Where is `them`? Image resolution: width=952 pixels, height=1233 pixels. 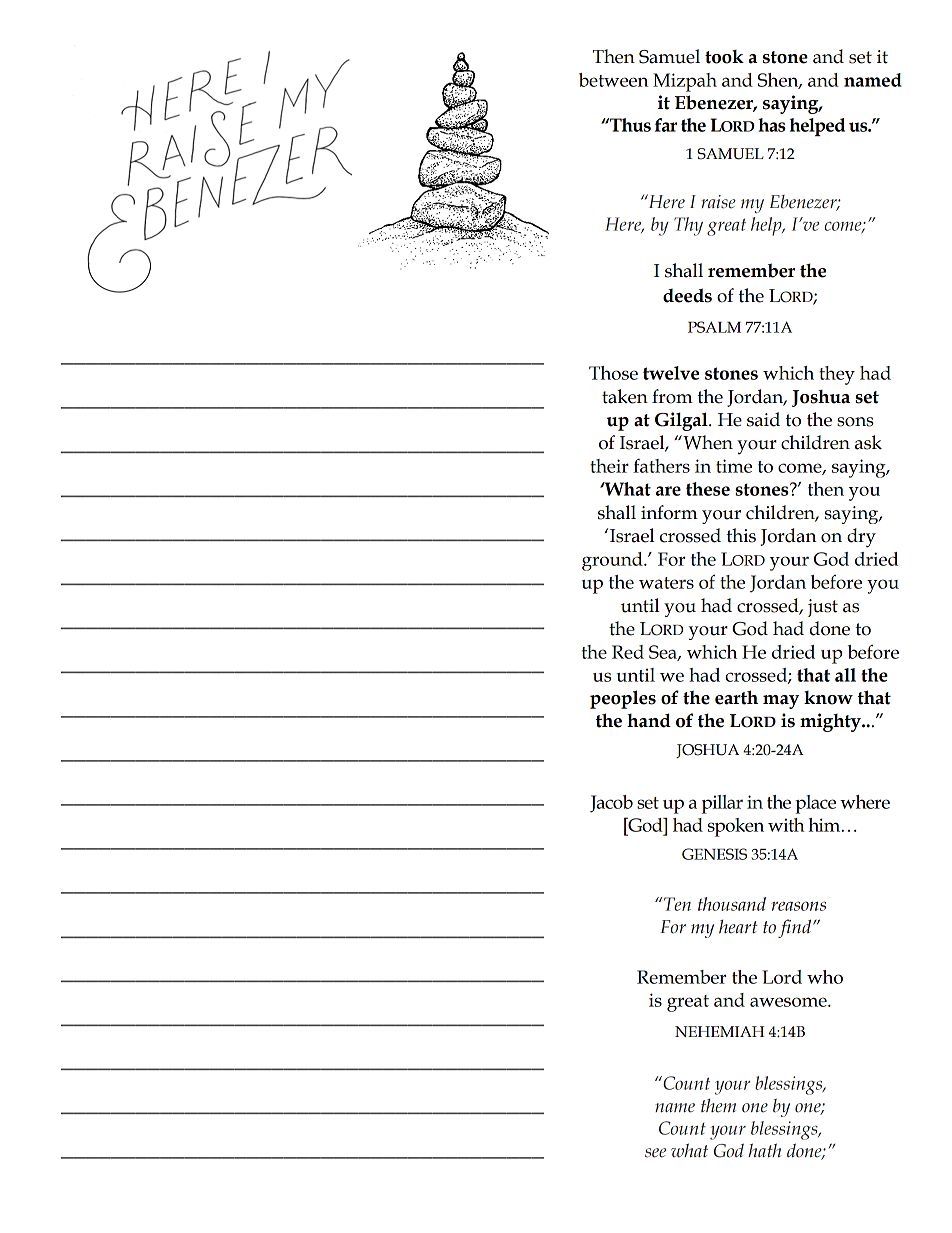 them is located at coordinates (718, 1106).
